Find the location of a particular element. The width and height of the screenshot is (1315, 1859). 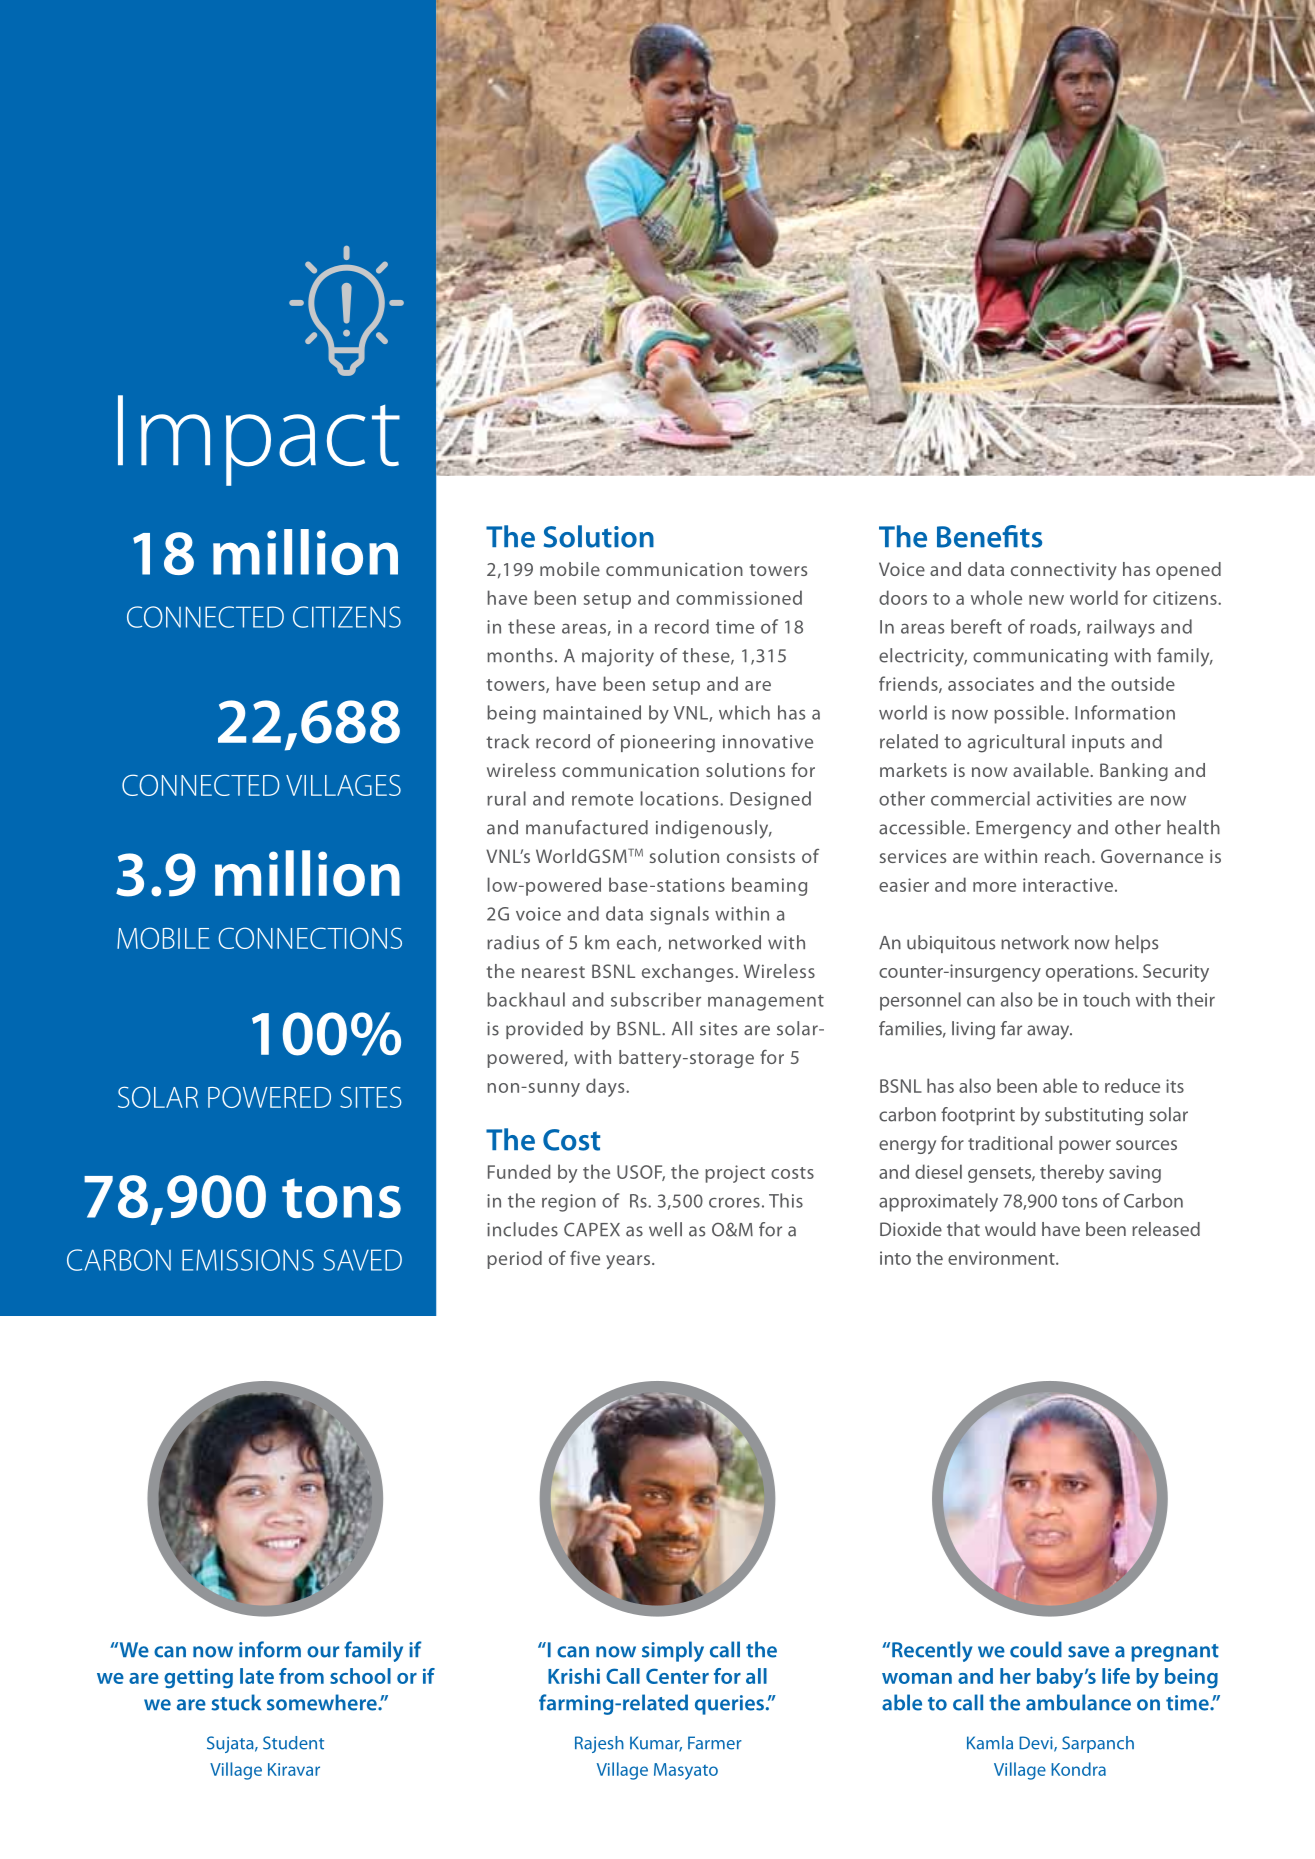

somewhere is located at coordinates (323, 1702).
